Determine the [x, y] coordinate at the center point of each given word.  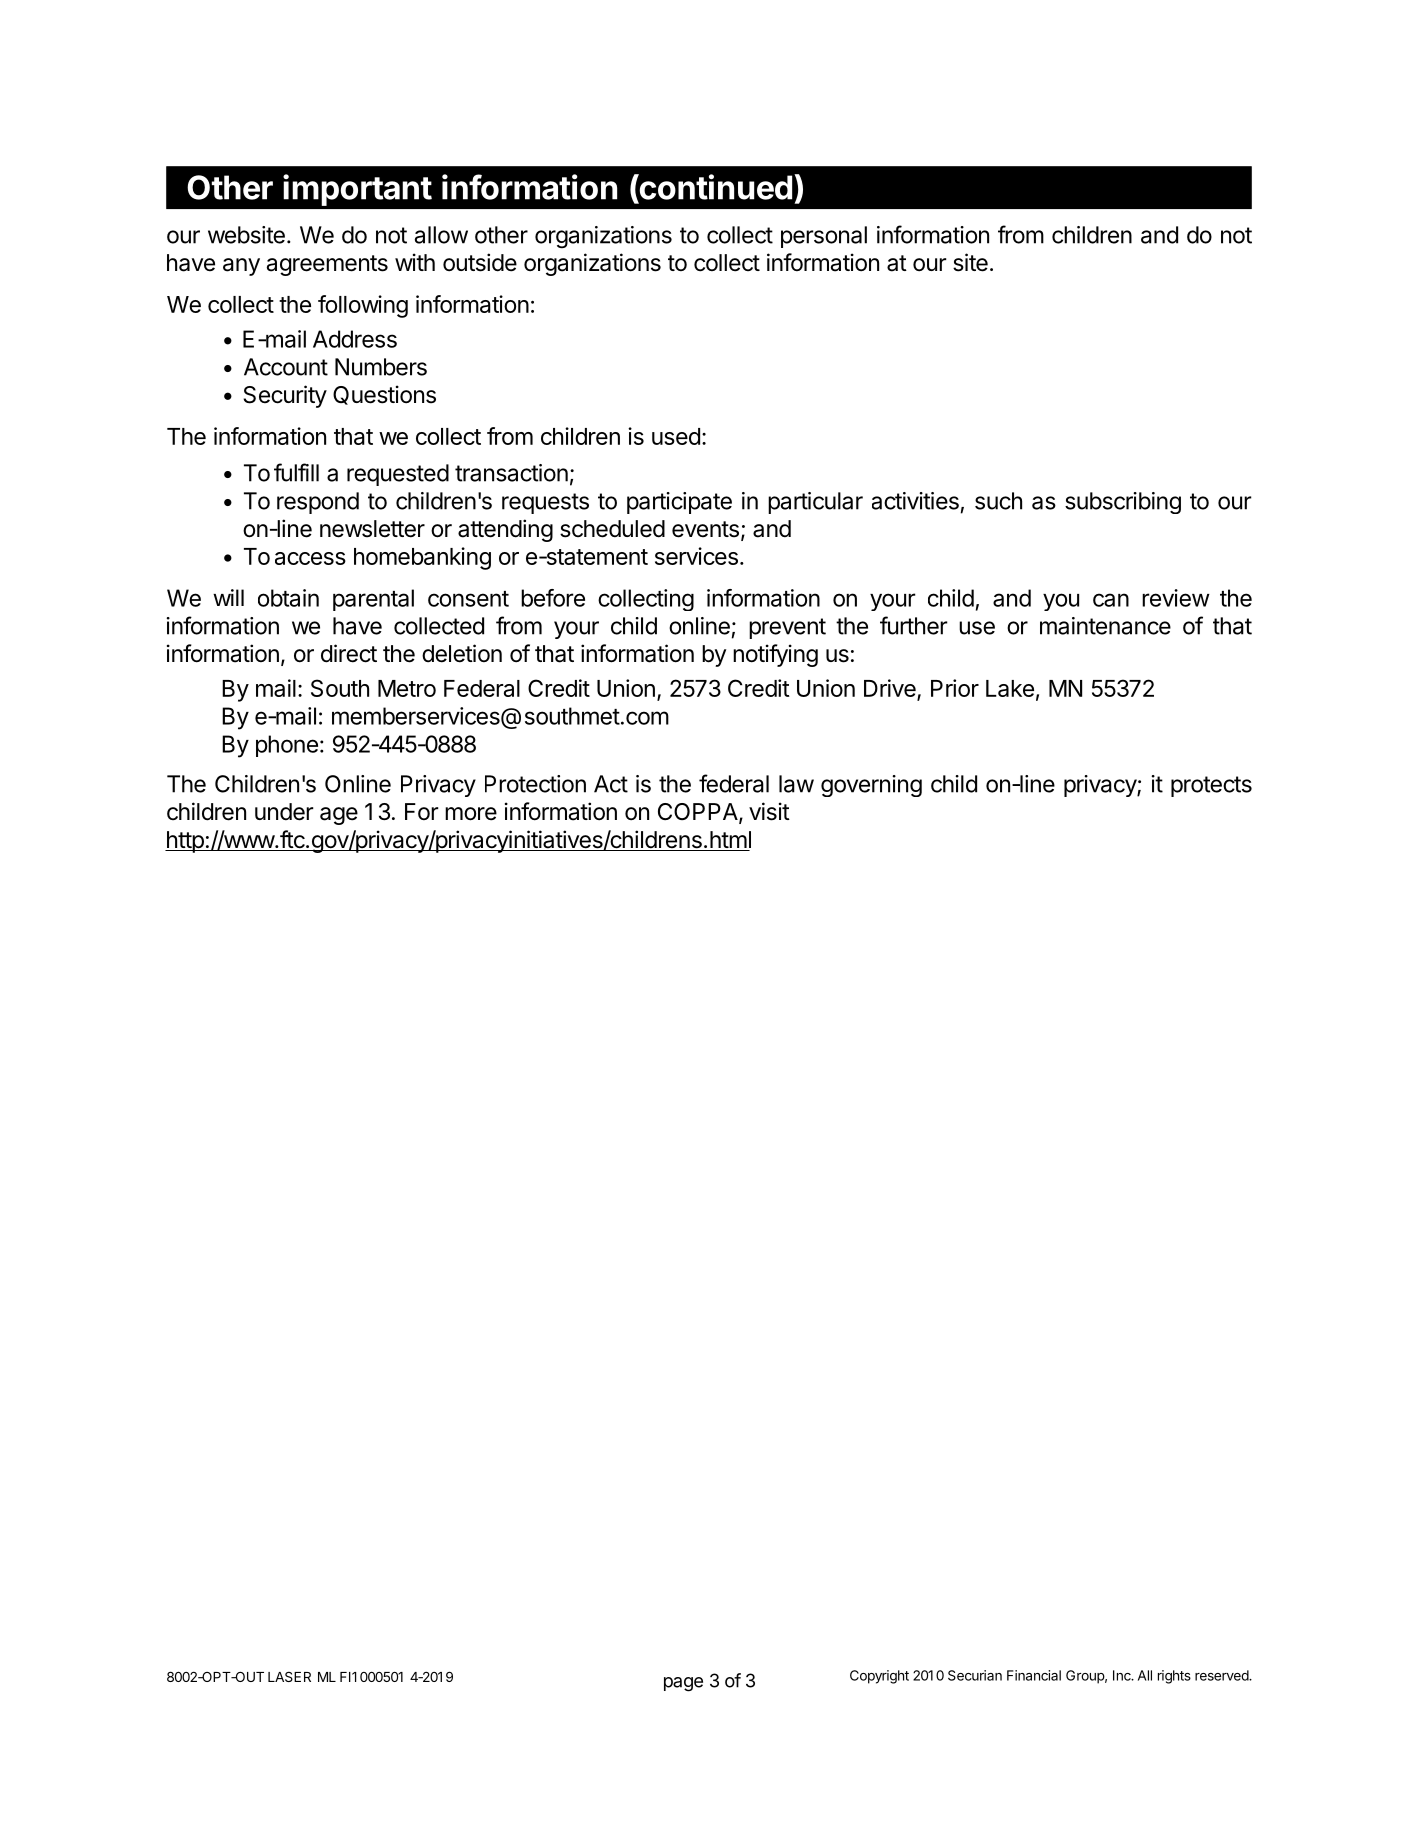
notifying [775, 655]
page [683, 1684]
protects [1211, 786]
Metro [407, 688]
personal [824, 237]
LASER [289, 1676]
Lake [1010, 688]
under [284, 812]
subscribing [1123, 503]
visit [769, 811]
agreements [327, 265]
